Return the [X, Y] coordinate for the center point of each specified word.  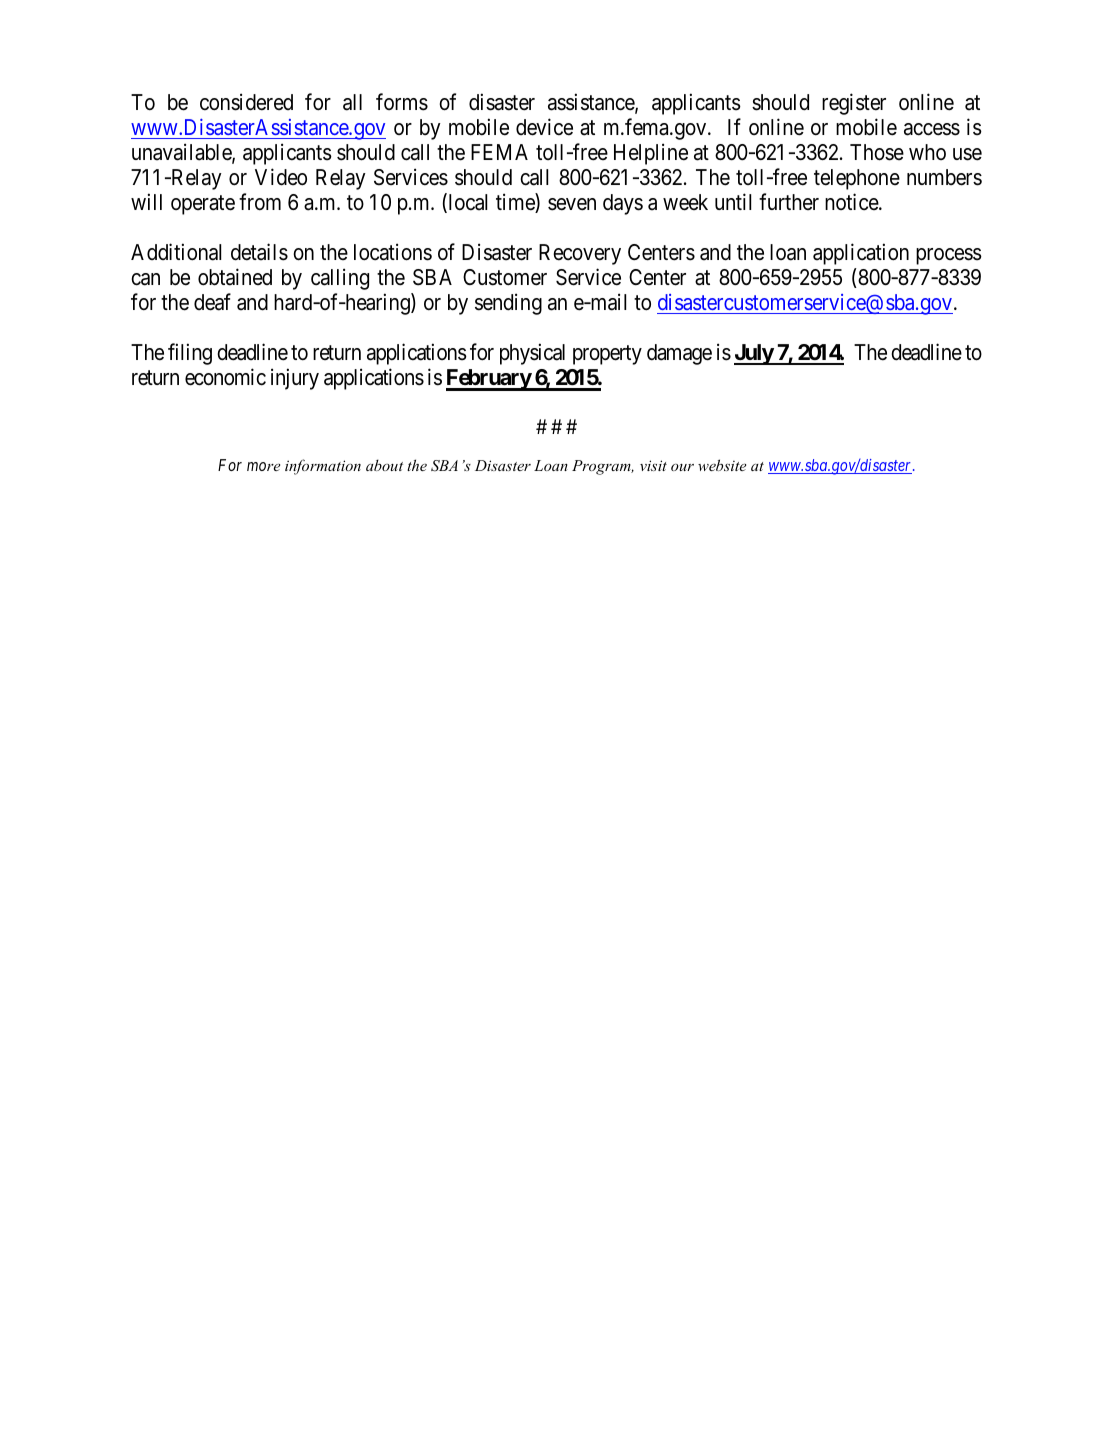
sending [508, 304]
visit [653, 465]
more [263, 466]
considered [246, 102]
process [949, 256]
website [722, 465]
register [854, 104]
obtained [235, 277]
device [544, 127]
